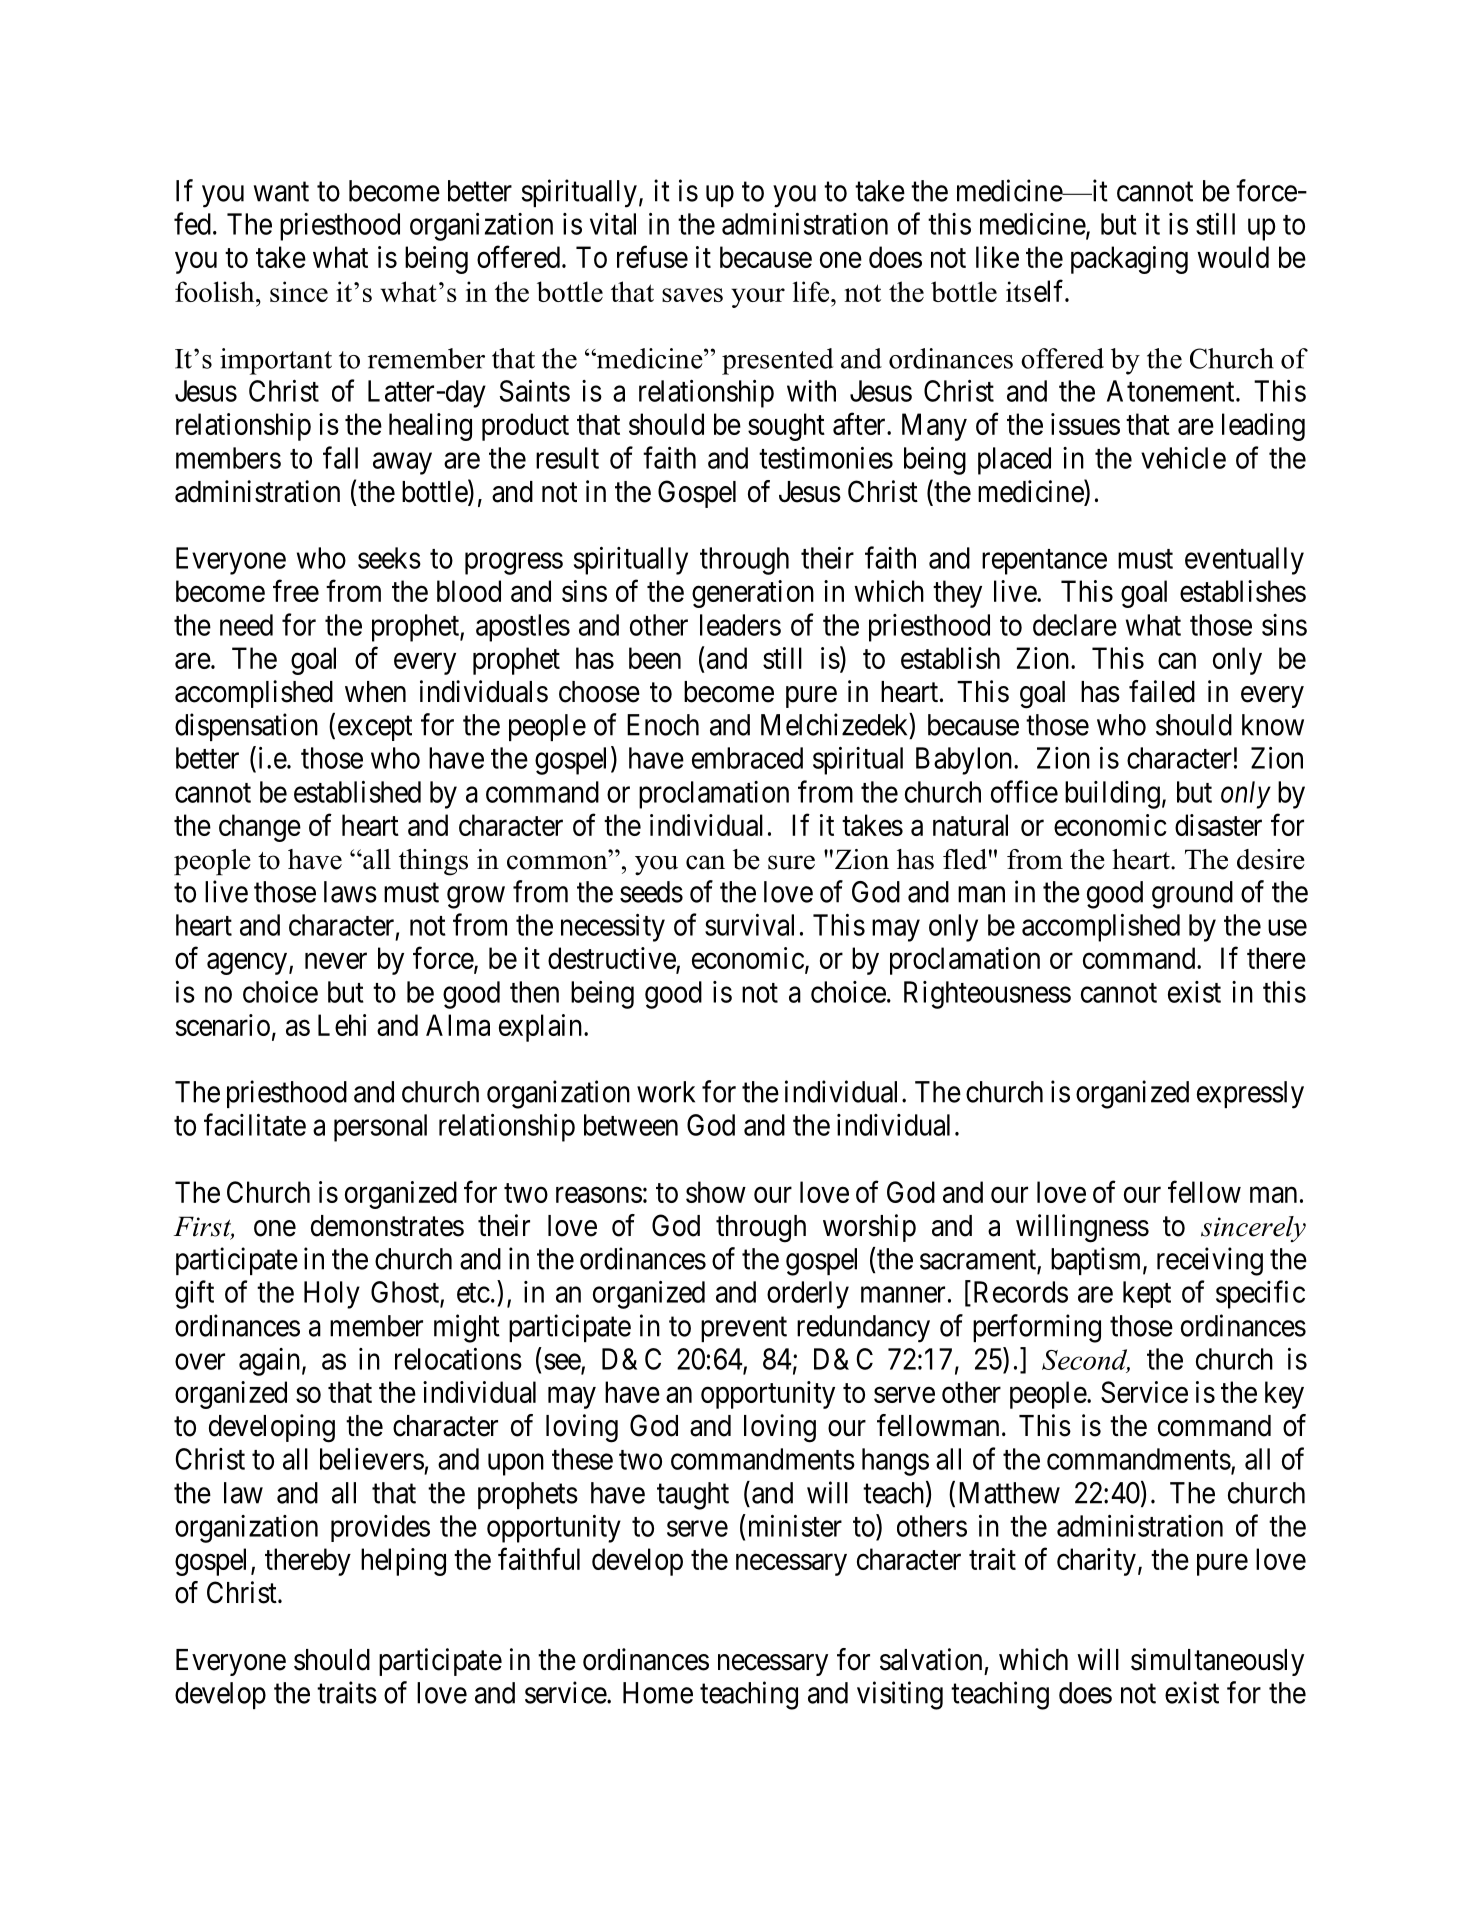 The image size is (1480, 1915). I want to click on your, so click(758, 298).
